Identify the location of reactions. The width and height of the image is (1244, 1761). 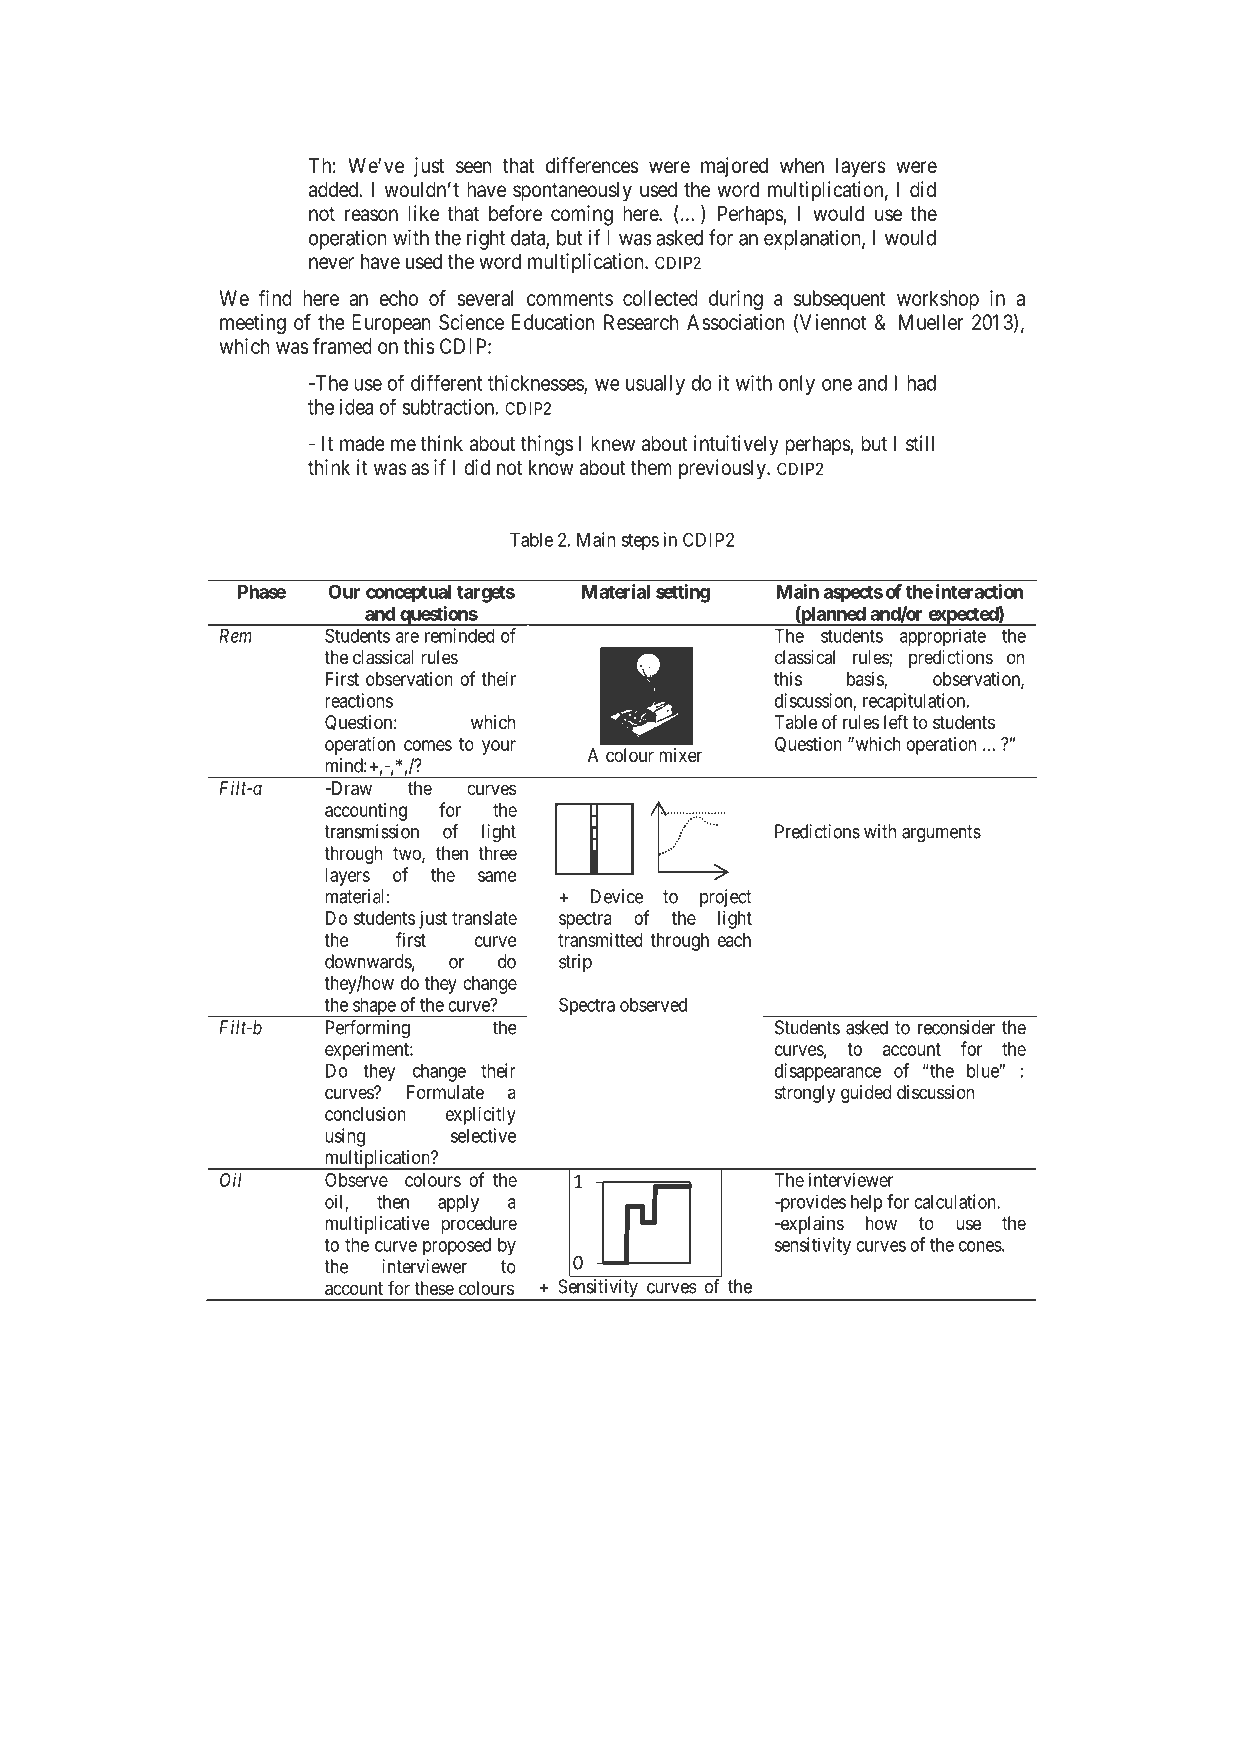
(359, 700).
